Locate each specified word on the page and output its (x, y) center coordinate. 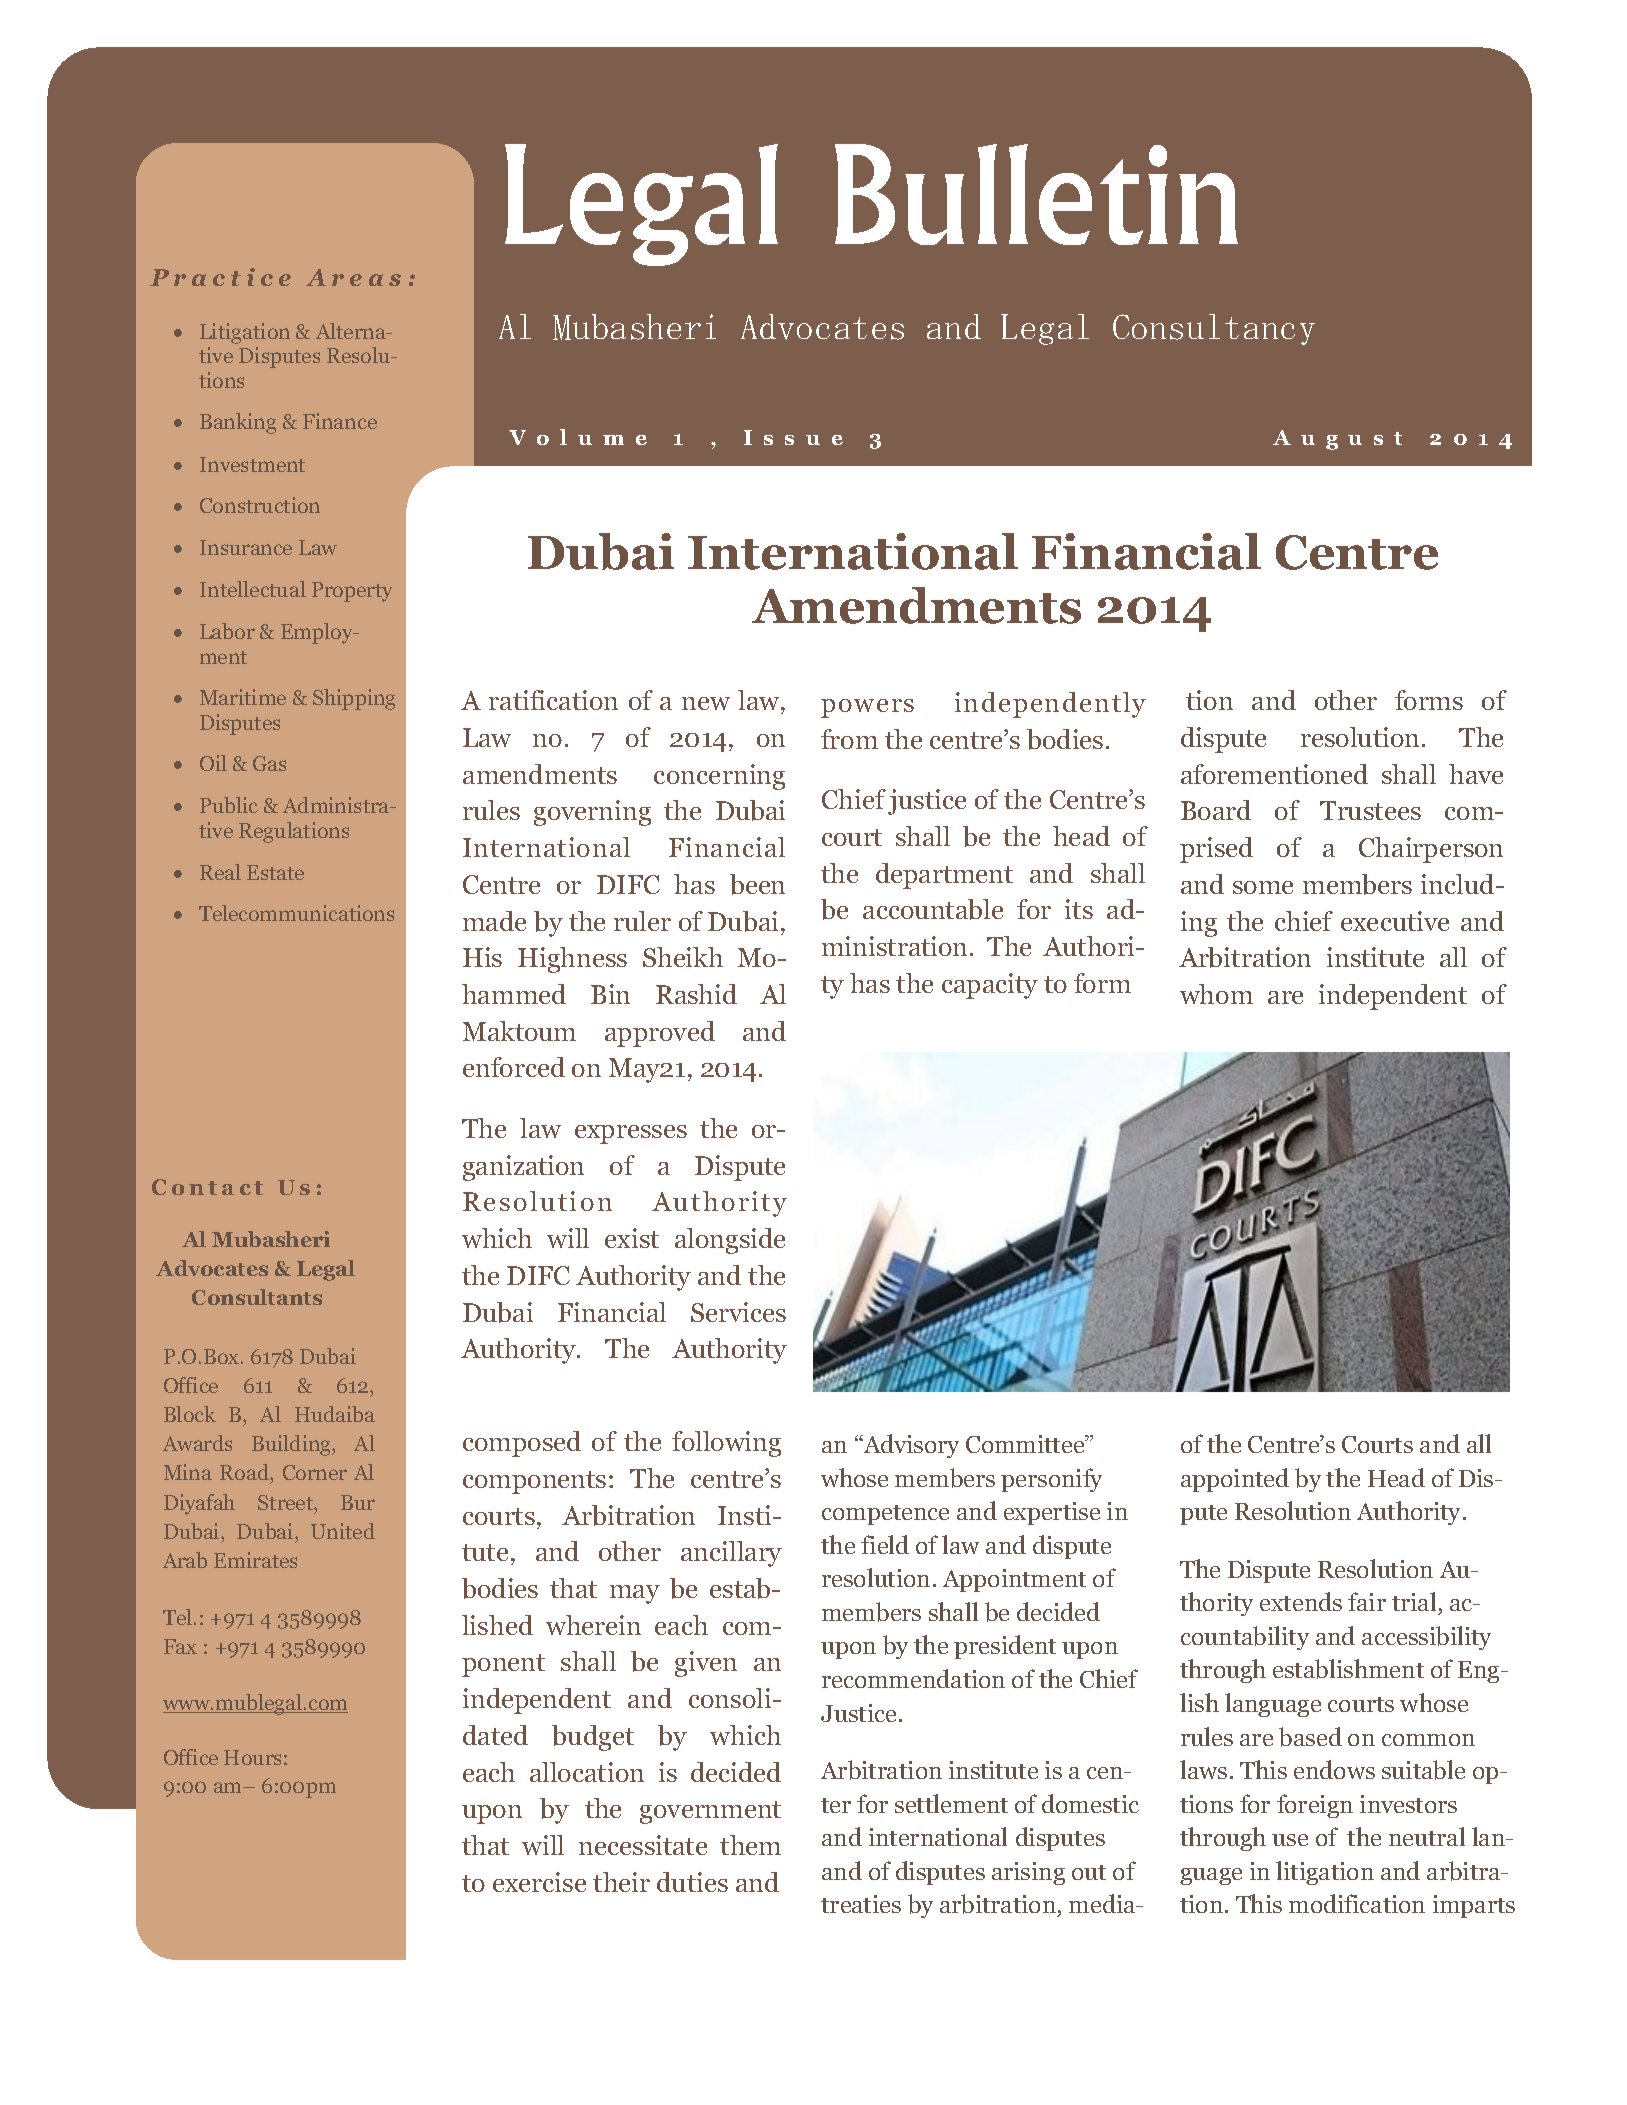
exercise (539, 1882)
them (750, 1845)
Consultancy (1214, 329)
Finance (340, 421)
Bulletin (1036, 194)
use (1290, 1840)
